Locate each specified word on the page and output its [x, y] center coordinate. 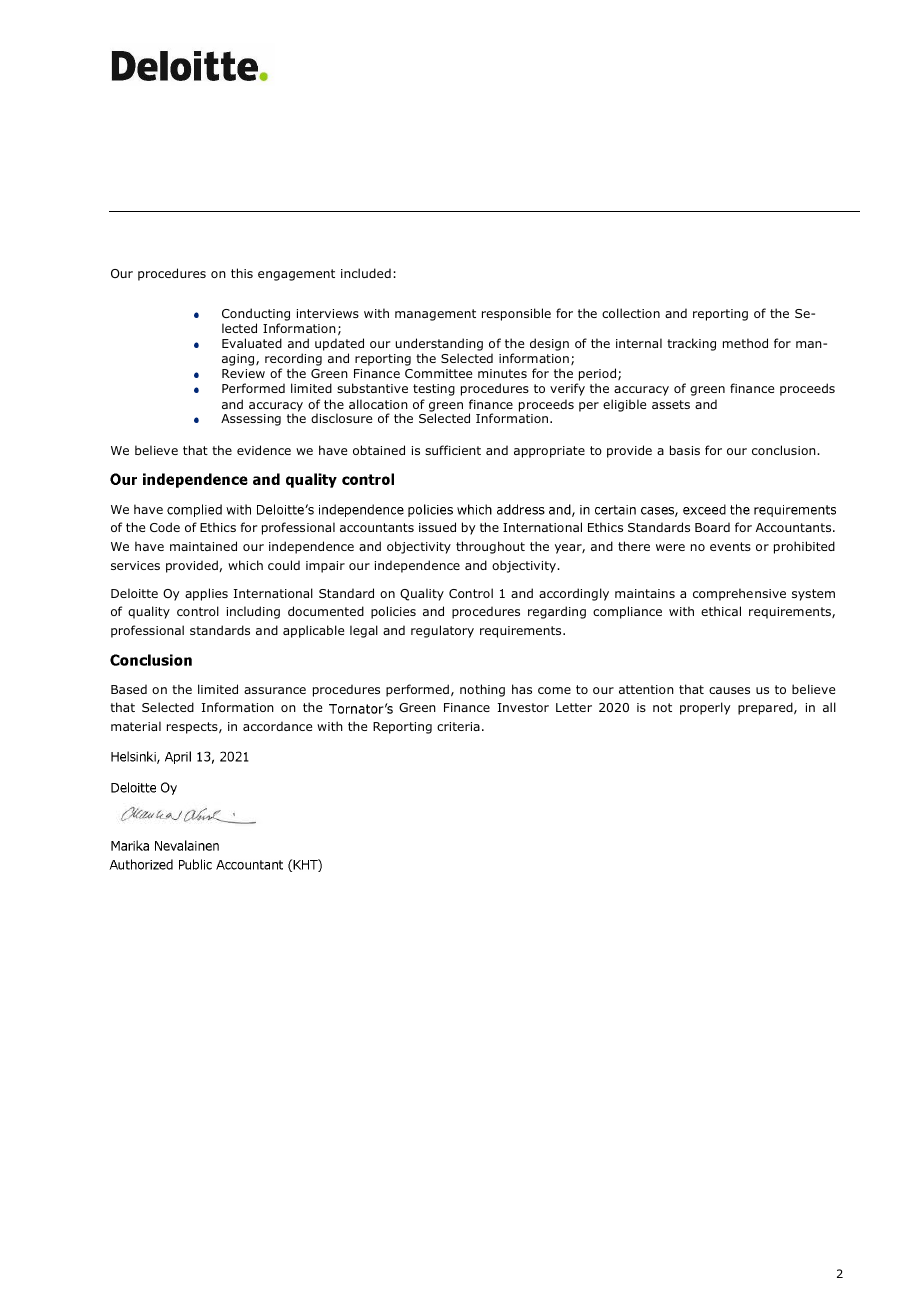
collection [631, 313]
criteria [458, 726]
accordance [277, 726]
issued [437, 527]
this [242, 273]
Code [165, 527]
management [435, 315]
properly [705, 708]
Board [712, 527]
